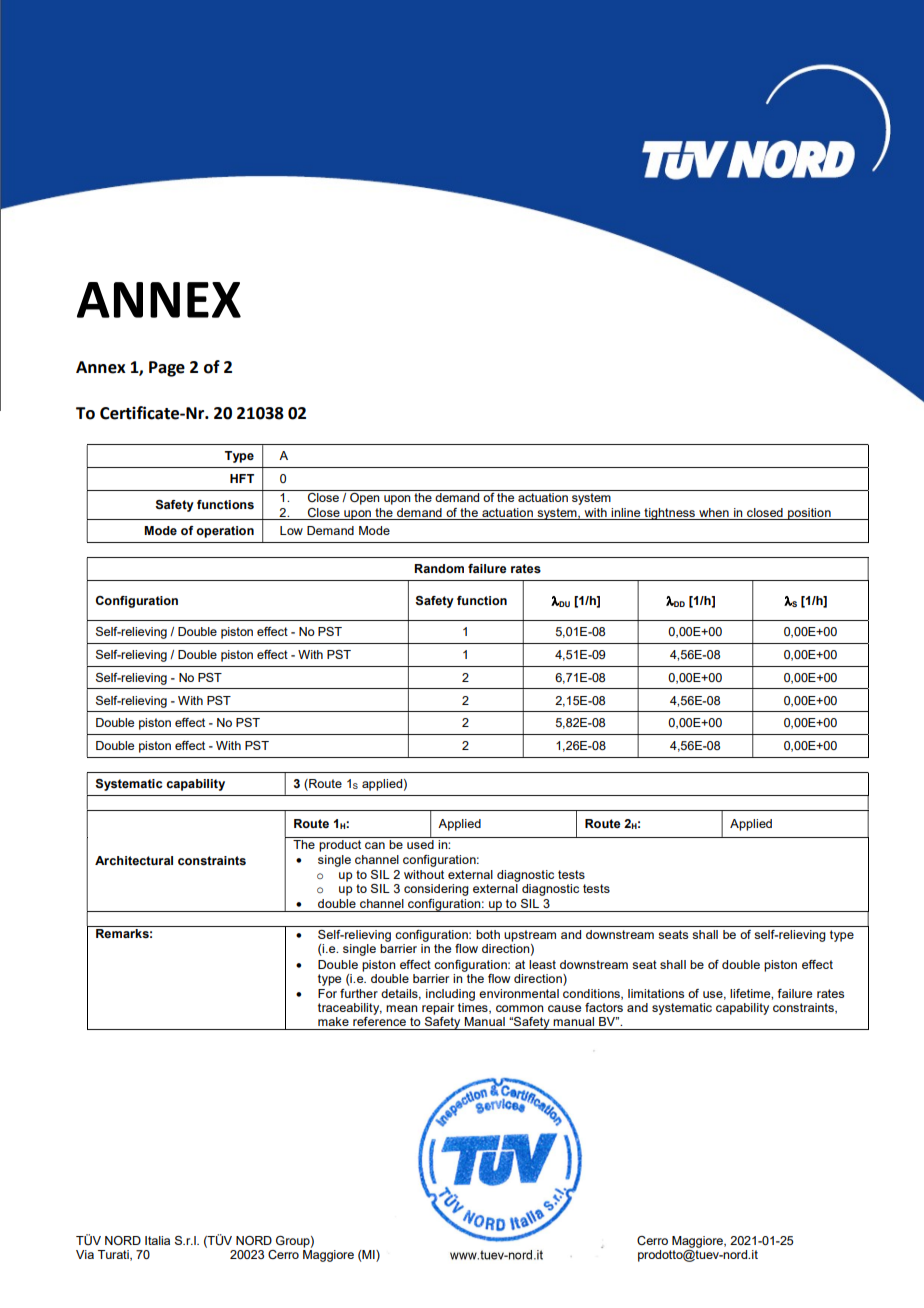  I want to click on Architectural, so click(134, 860).
